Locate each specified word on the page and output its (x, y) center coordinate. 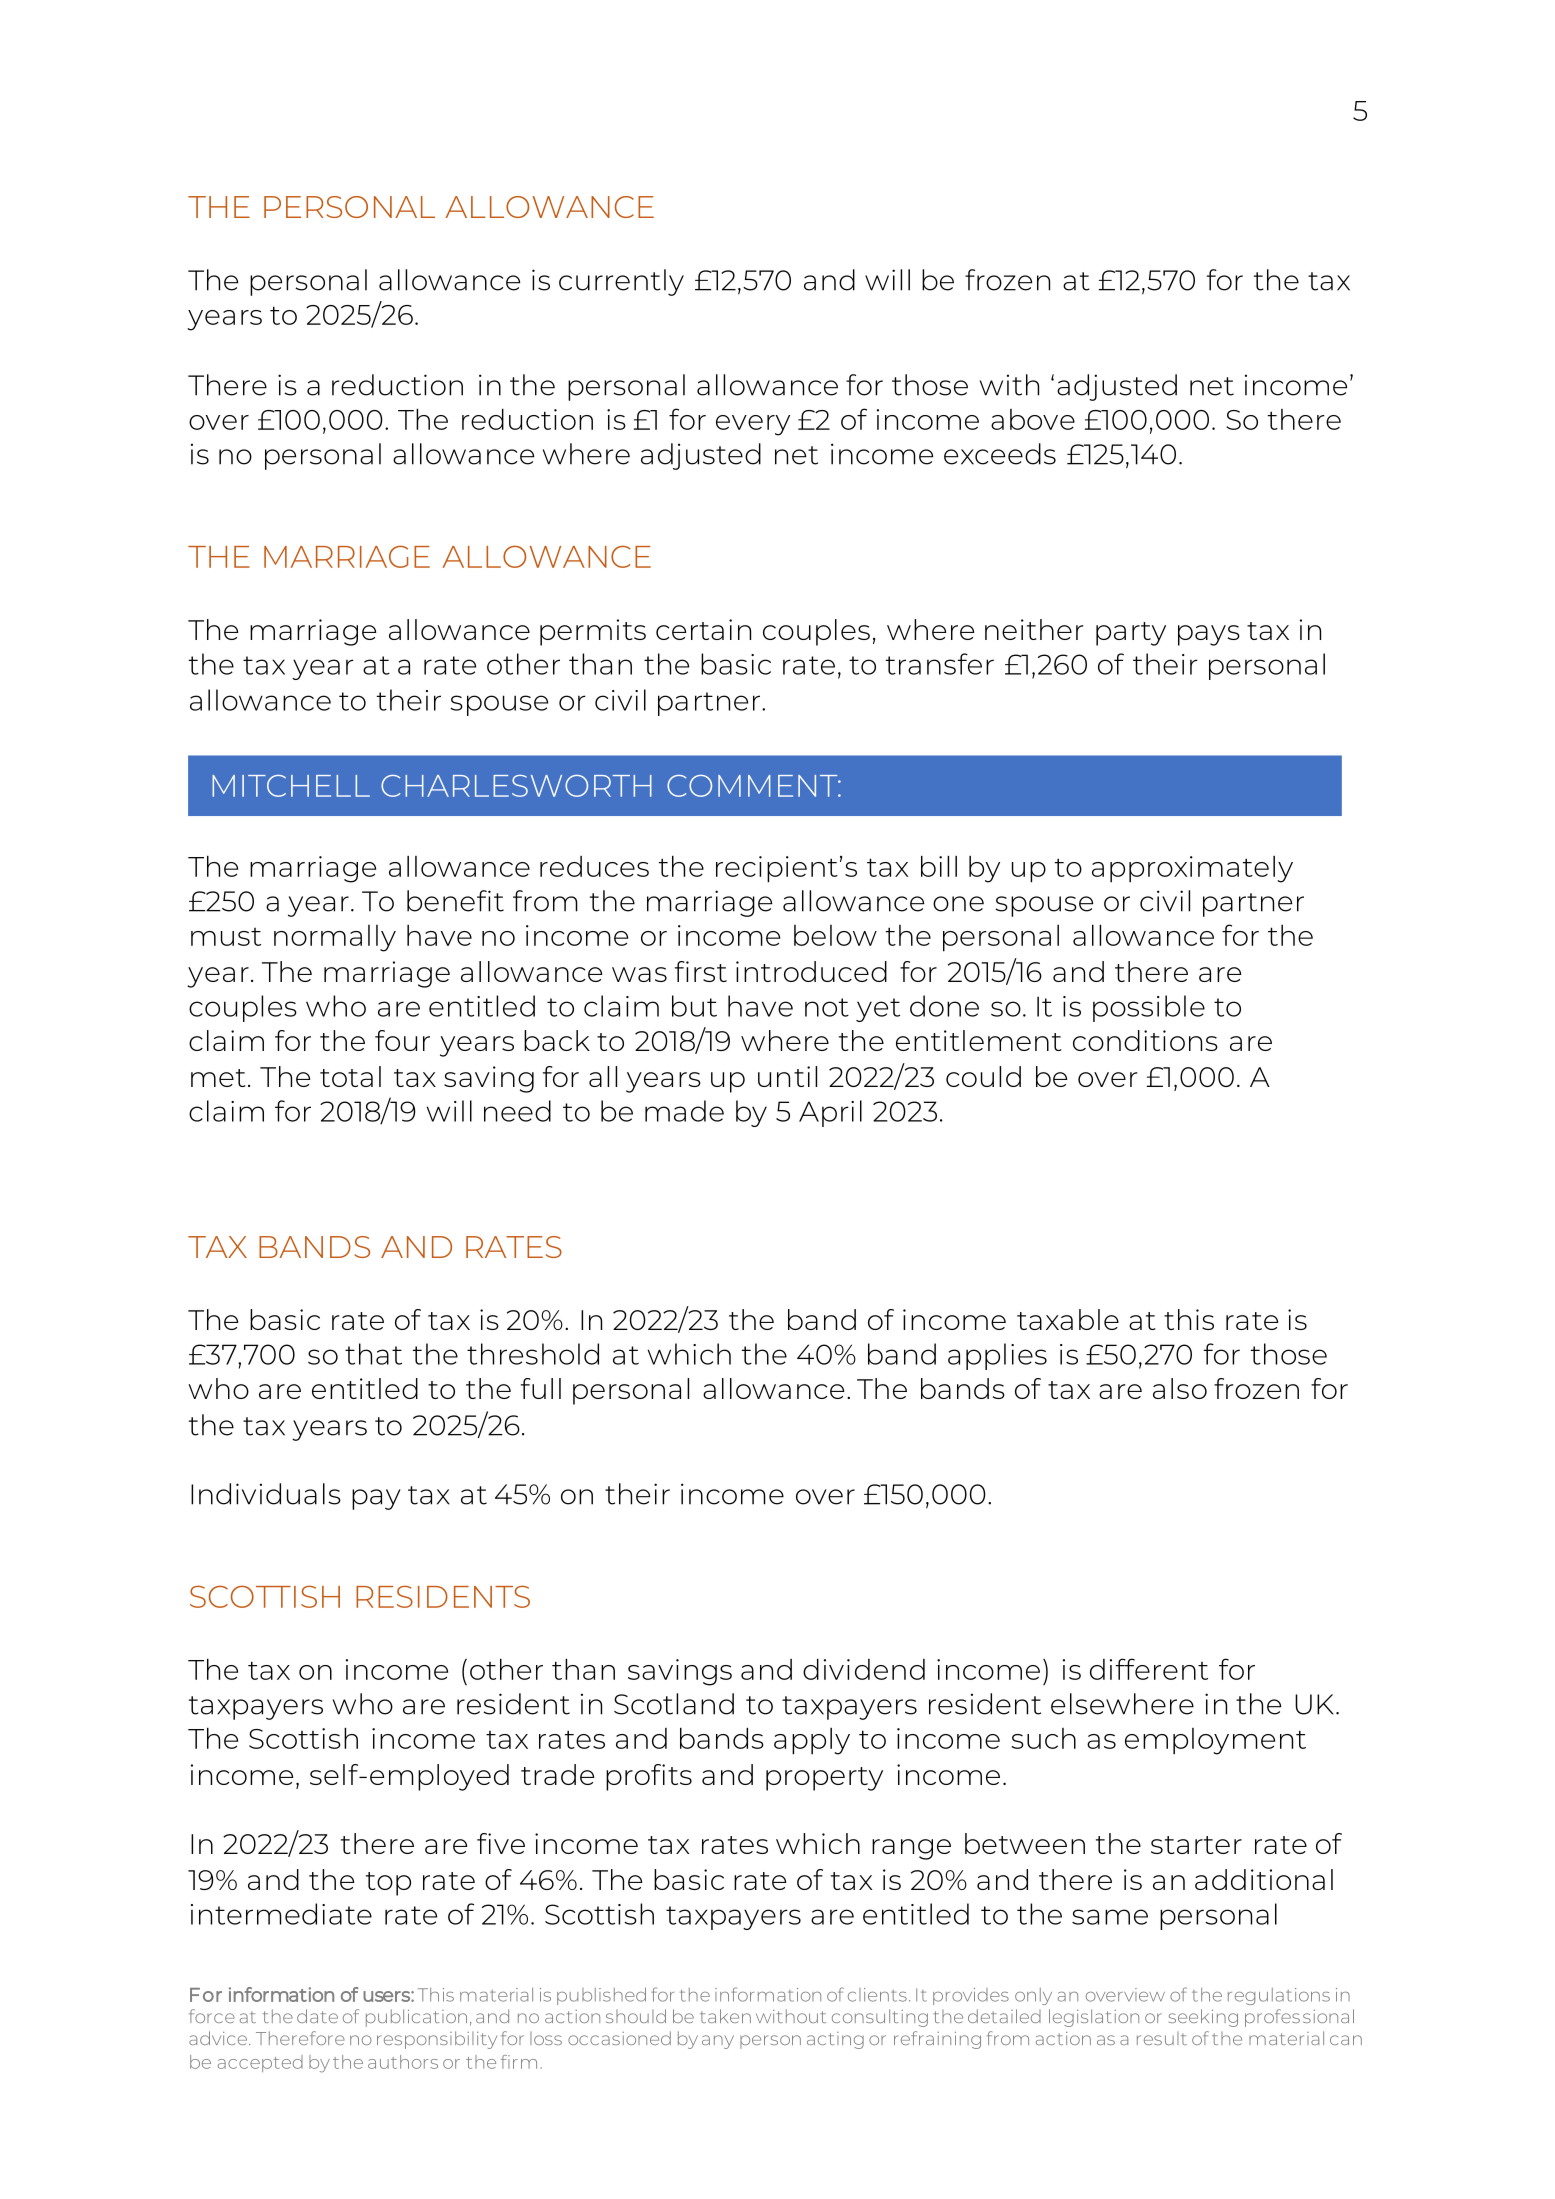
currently (621, 282)
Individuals (266, 1494)
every (753, 425)
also (1180, 1388)
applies (997, 1356)
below (835, 935)
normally (335, 938)
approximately (1192, 869)
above (1033, 419)
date (317, 2016)
